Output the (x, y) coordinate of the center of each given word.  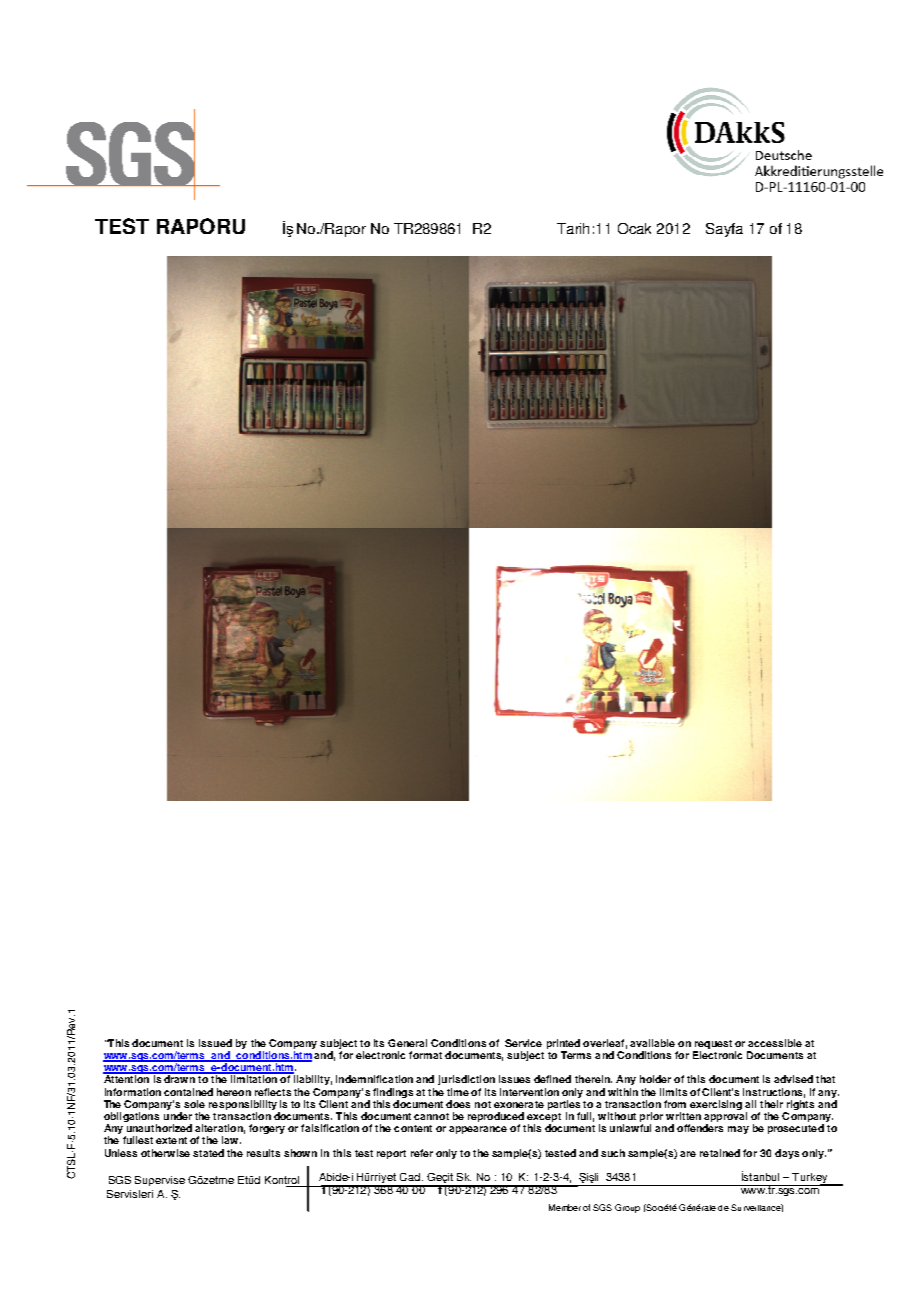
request (712, 1046)
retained (720, 1153)
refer (422, 1153)
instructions (774, 1093)
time (458, 1092)
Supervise (160, 1181)
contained (188, 1092)
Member (565, 1207)
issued (215, 1043)
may (738, 1130)
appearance (478, 1130)
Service (523, 1043)
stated (208, 1153)
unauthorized (159, 1128)
